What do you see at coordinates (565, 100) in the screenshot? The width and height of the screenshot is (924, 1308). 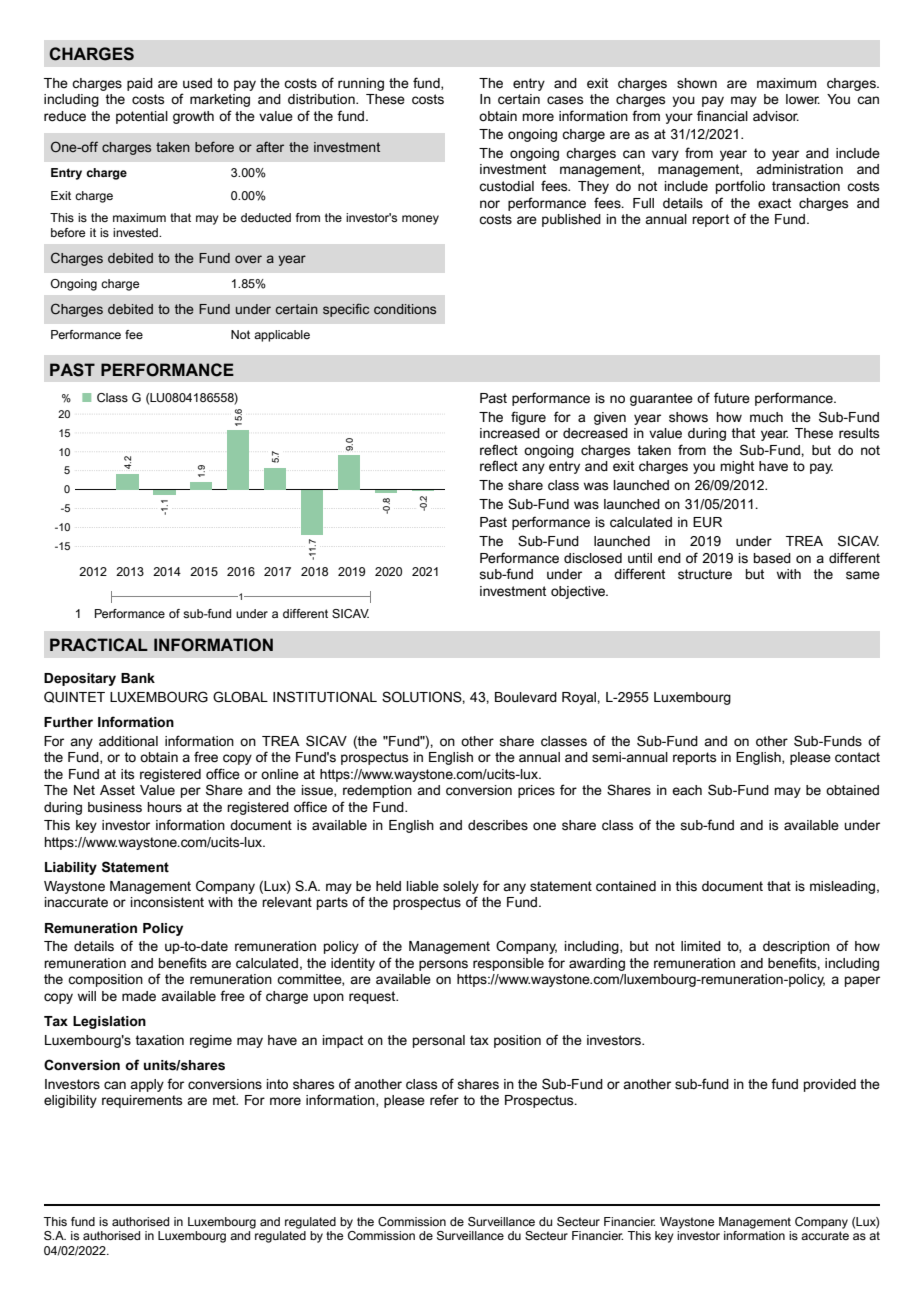 I see `cases` at bounding box center [565, 100].
